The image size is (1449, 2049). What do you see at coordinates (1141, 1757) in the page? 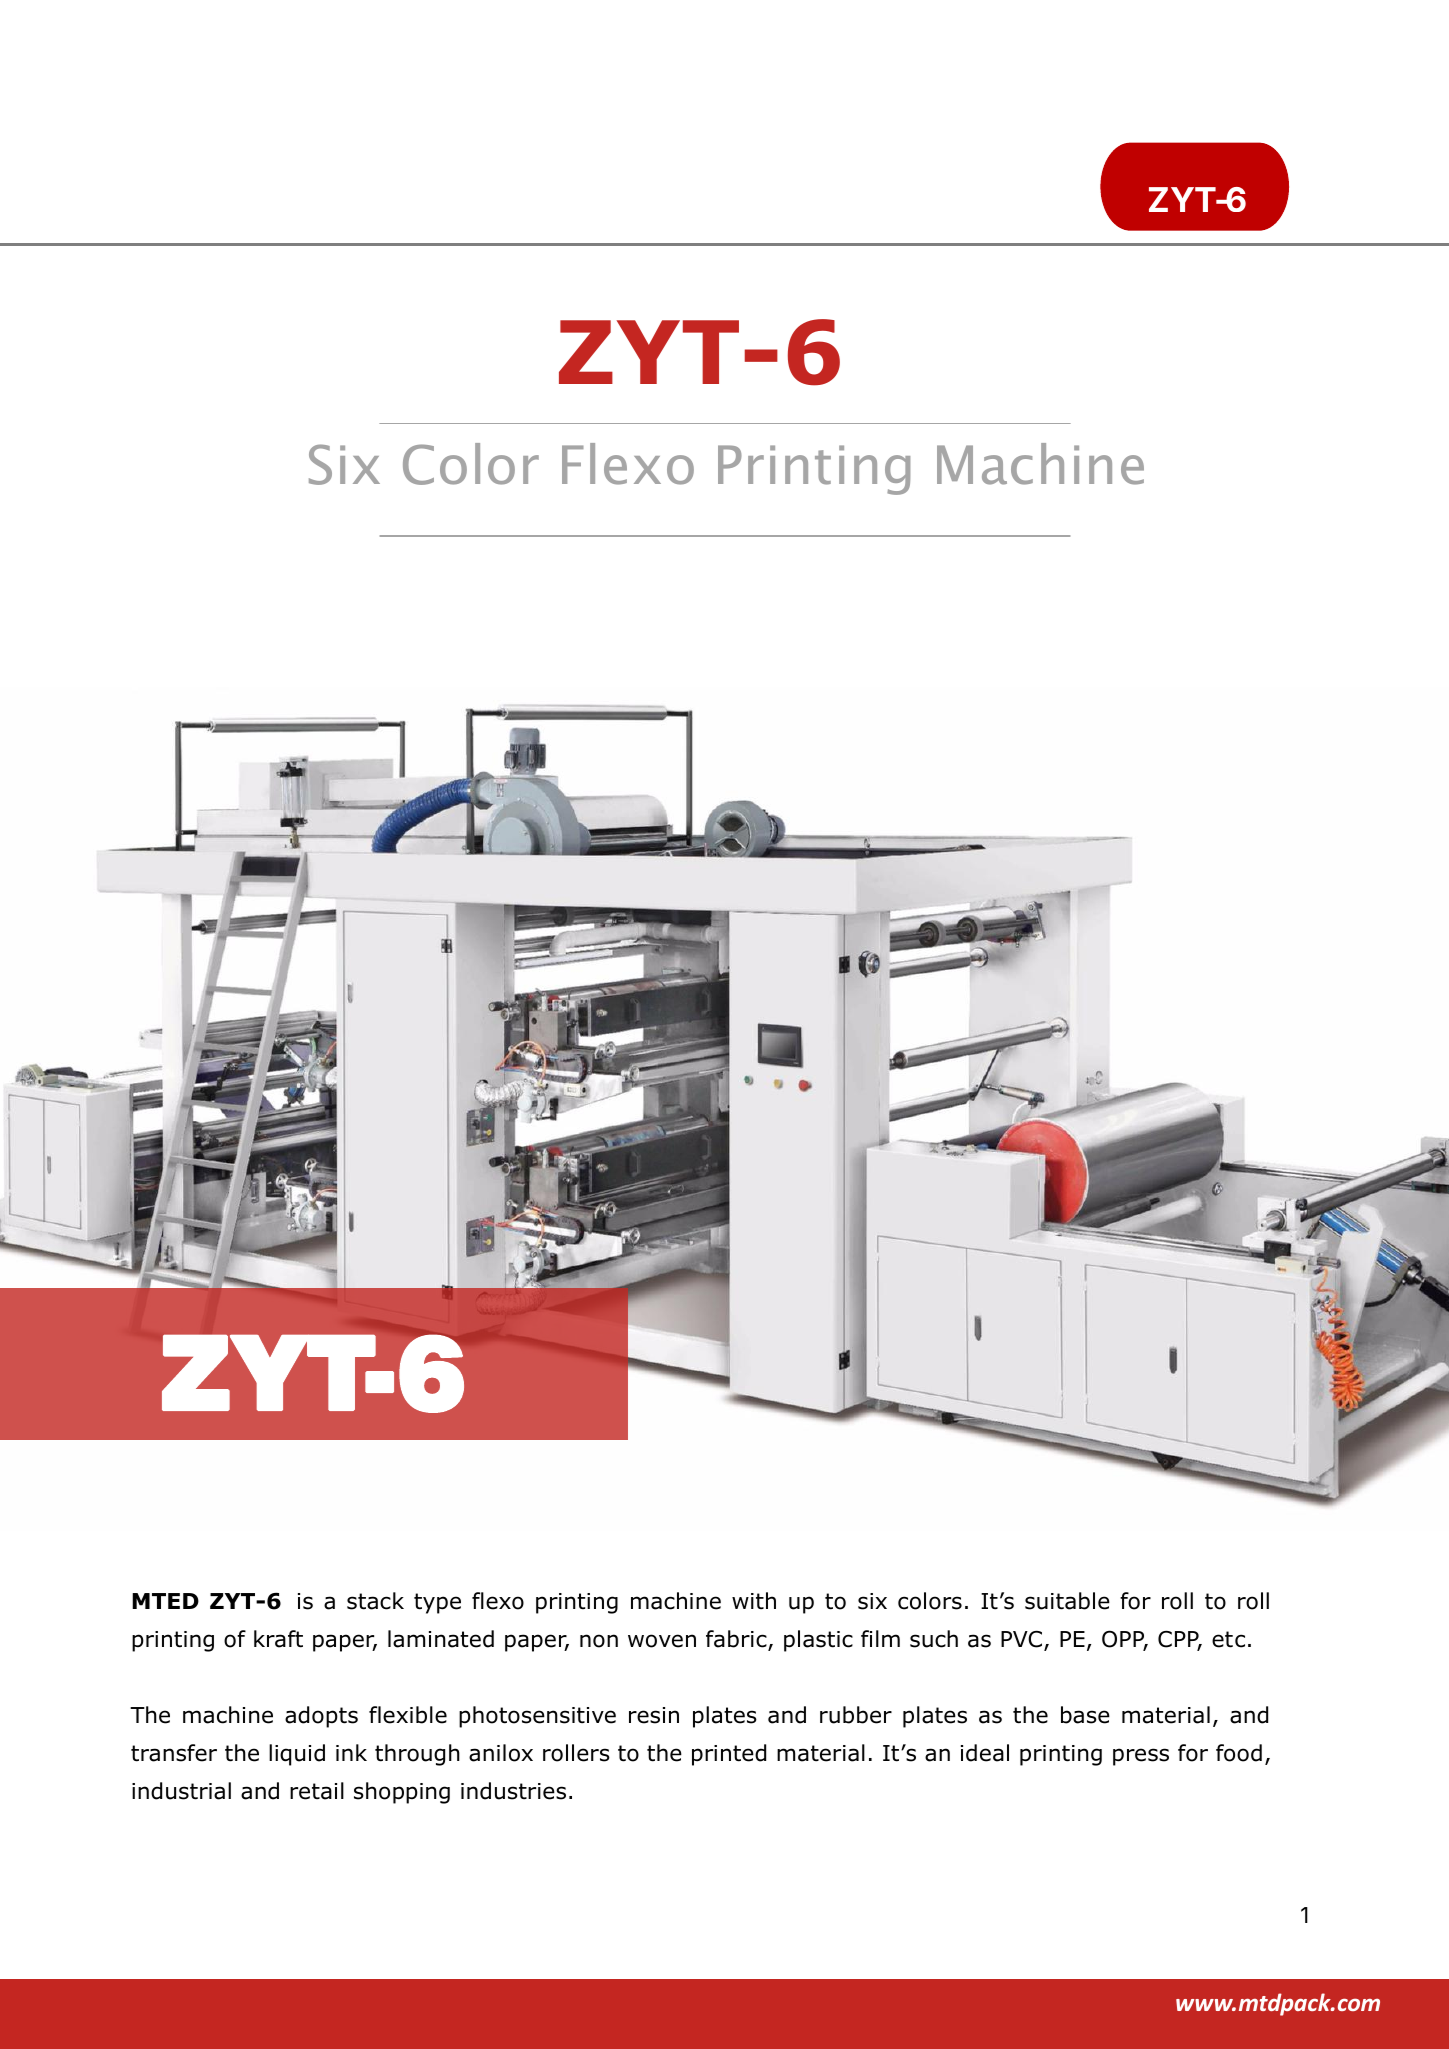
I see `press` at bounding box center [1141, 1757].
